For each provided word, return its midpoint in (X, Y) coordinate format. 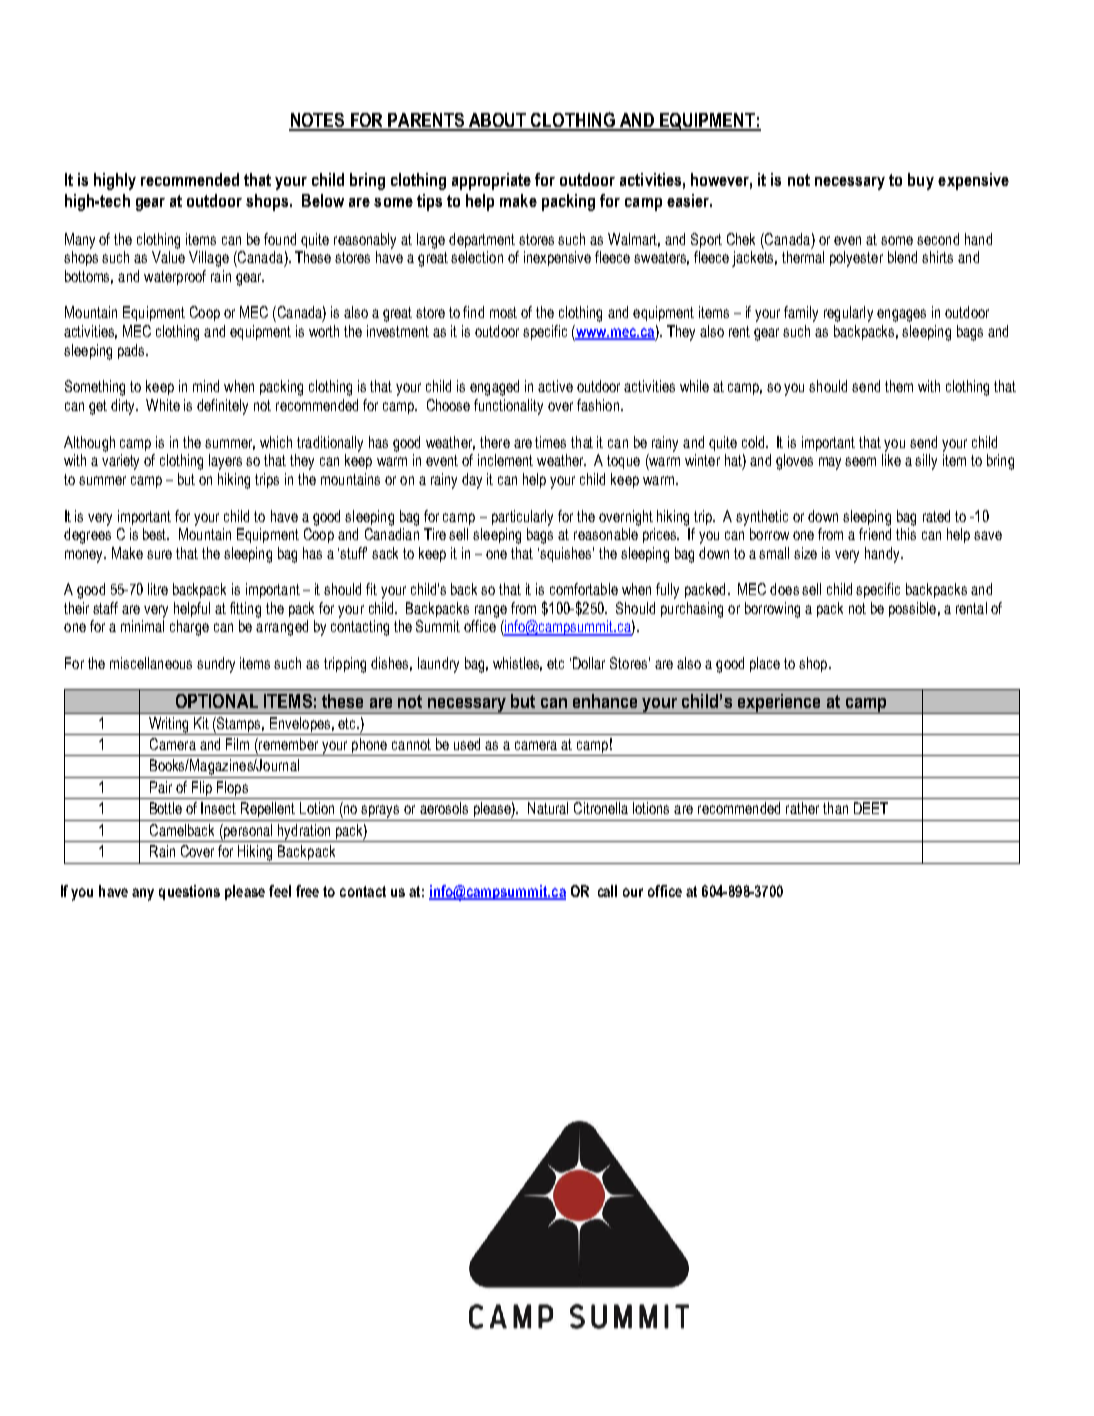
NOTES (318, 121)
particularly (522, 518)
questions (189, 892)
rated (936, 516)
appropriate (491, 181)
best (156, 534)
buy (921, 181)
